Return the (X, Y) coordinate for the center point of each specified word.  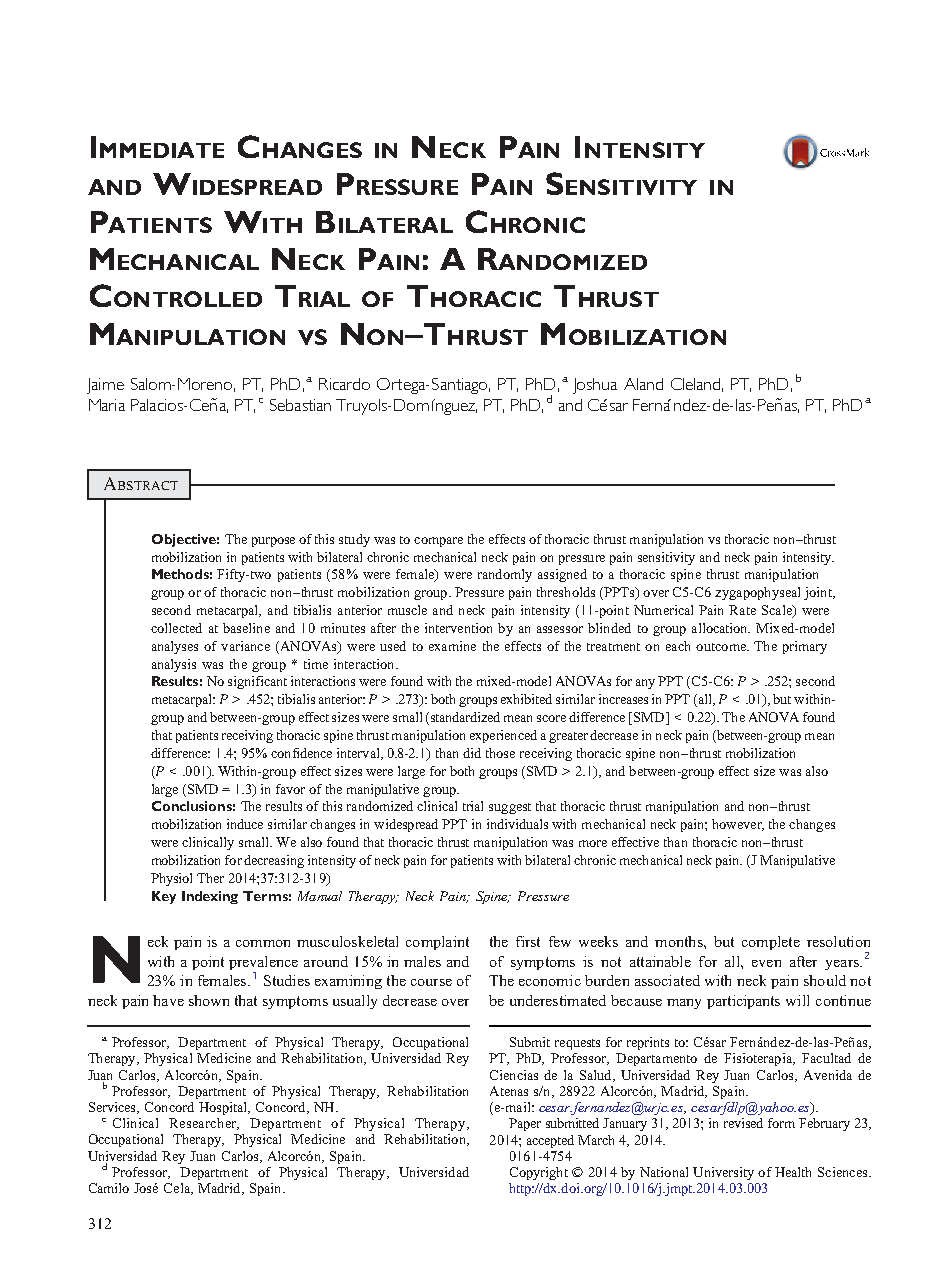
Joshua (595, 386)
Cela (178, 1189)
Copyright (539, 1173)
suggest (510, 808)
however (738, 825)
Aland (643, 384)
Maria (107, 405)
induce (245, 824)
